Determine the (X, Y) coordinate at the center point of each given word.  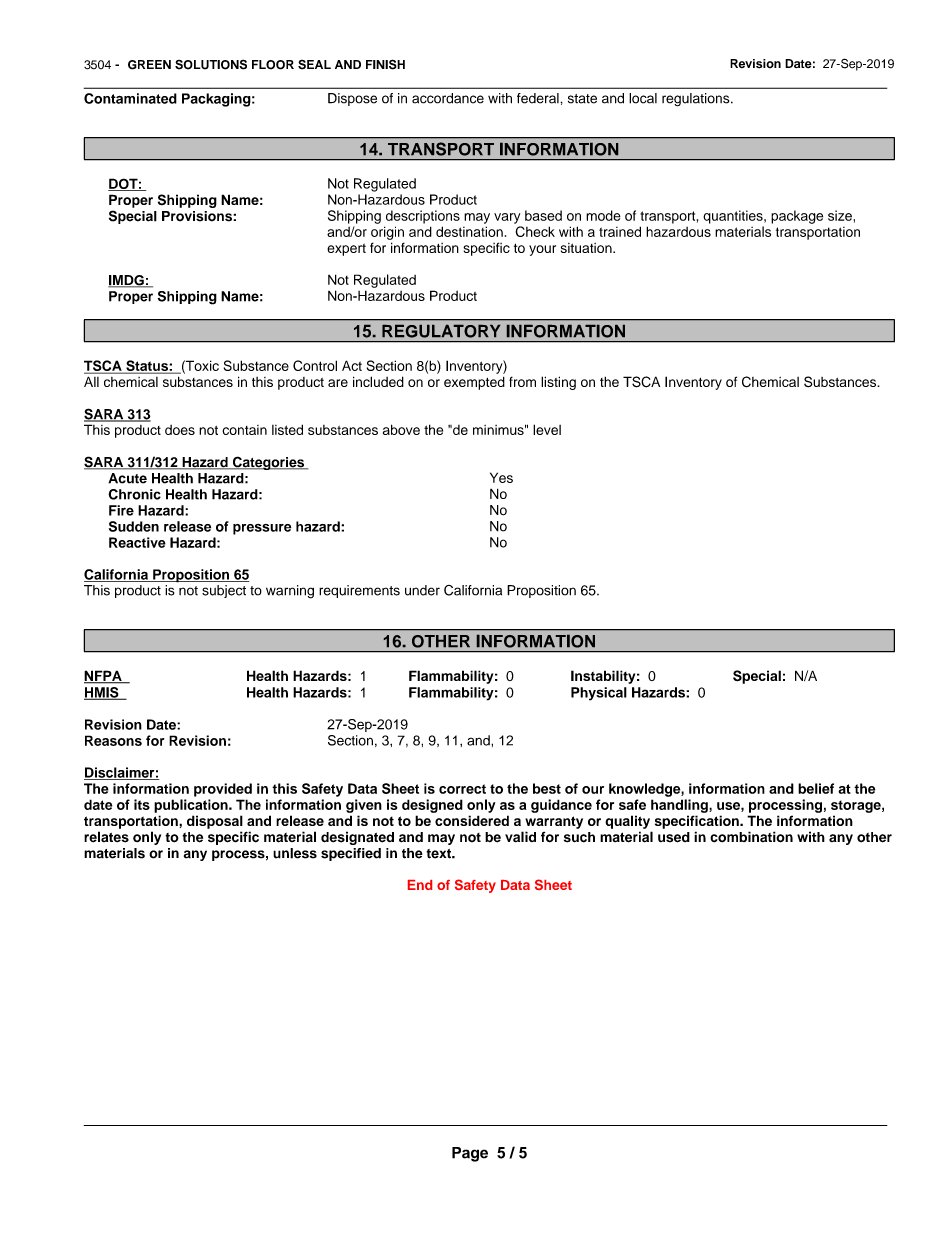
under (422, 590)
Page (470, 1154)
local (643, 98)
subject (224, 591)
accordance (448, 98)
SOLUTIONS (211, 64)
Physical (599, 694)
